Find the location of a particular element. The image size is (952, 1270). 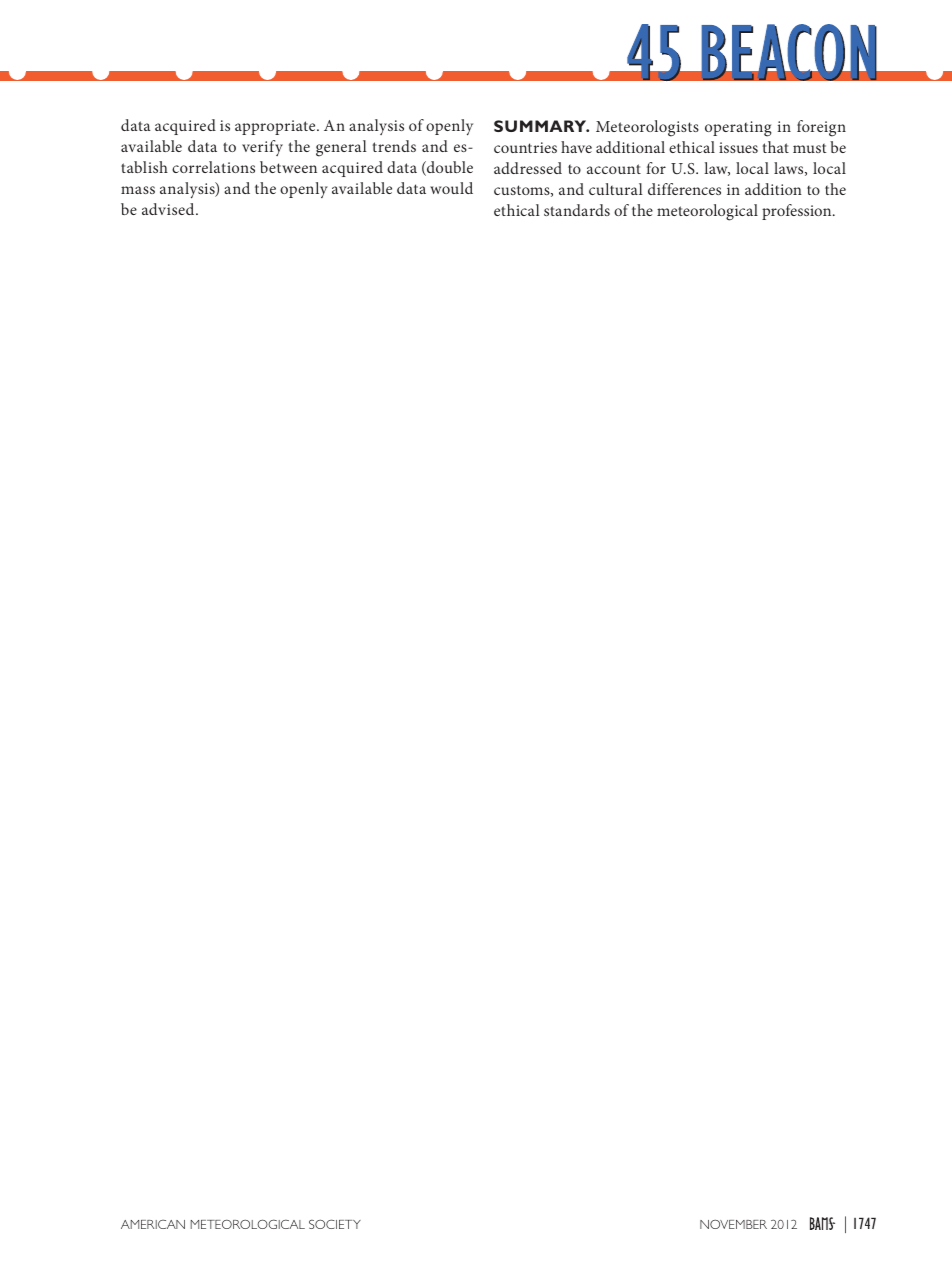

cultural is located at coordinates (616, 189).
